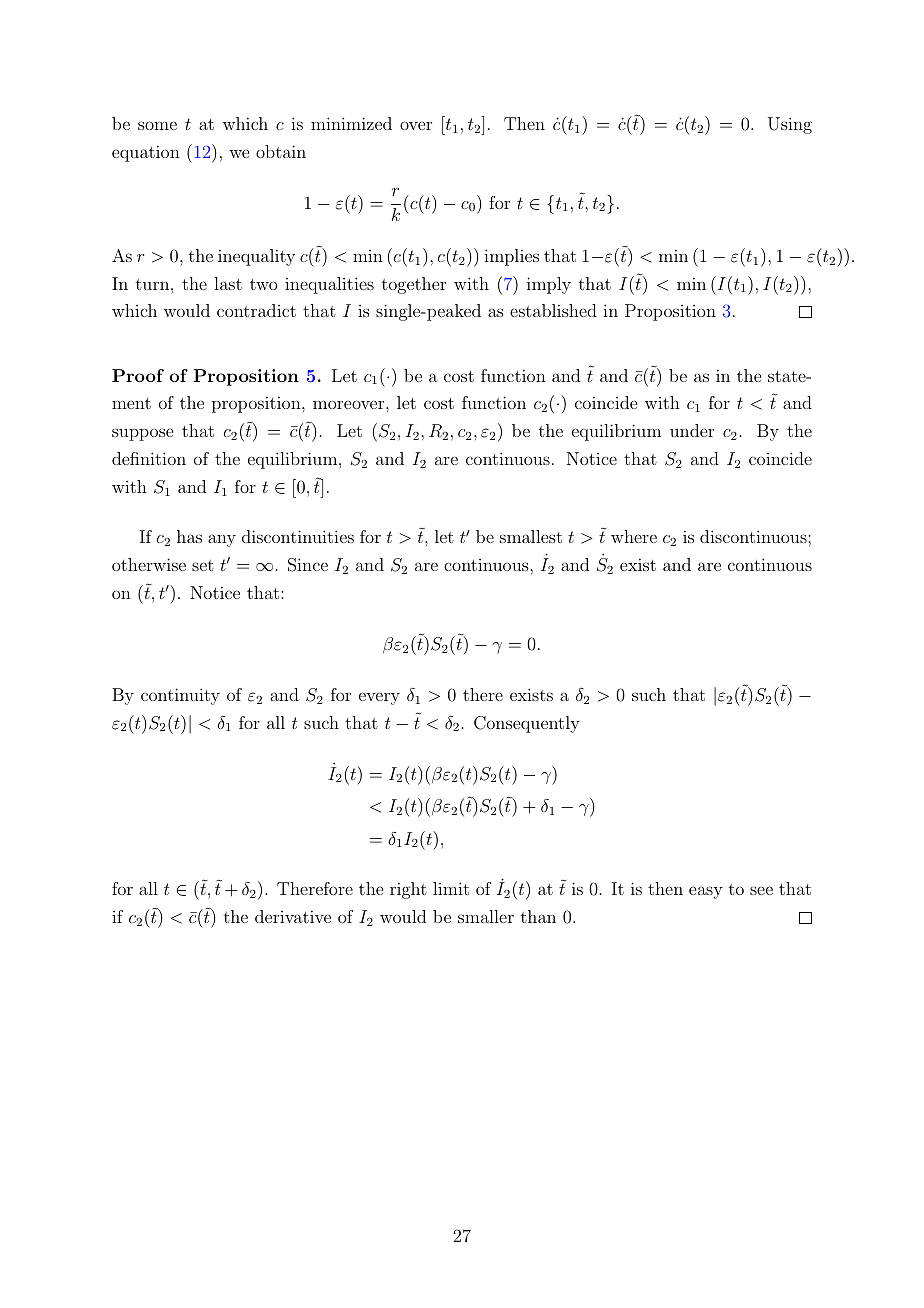 The height and width of the screenshot is (1308, 924). What do you see at coordinates (222, 540) in the screenshot?
I see `any` at bounding box center [222, 540].
